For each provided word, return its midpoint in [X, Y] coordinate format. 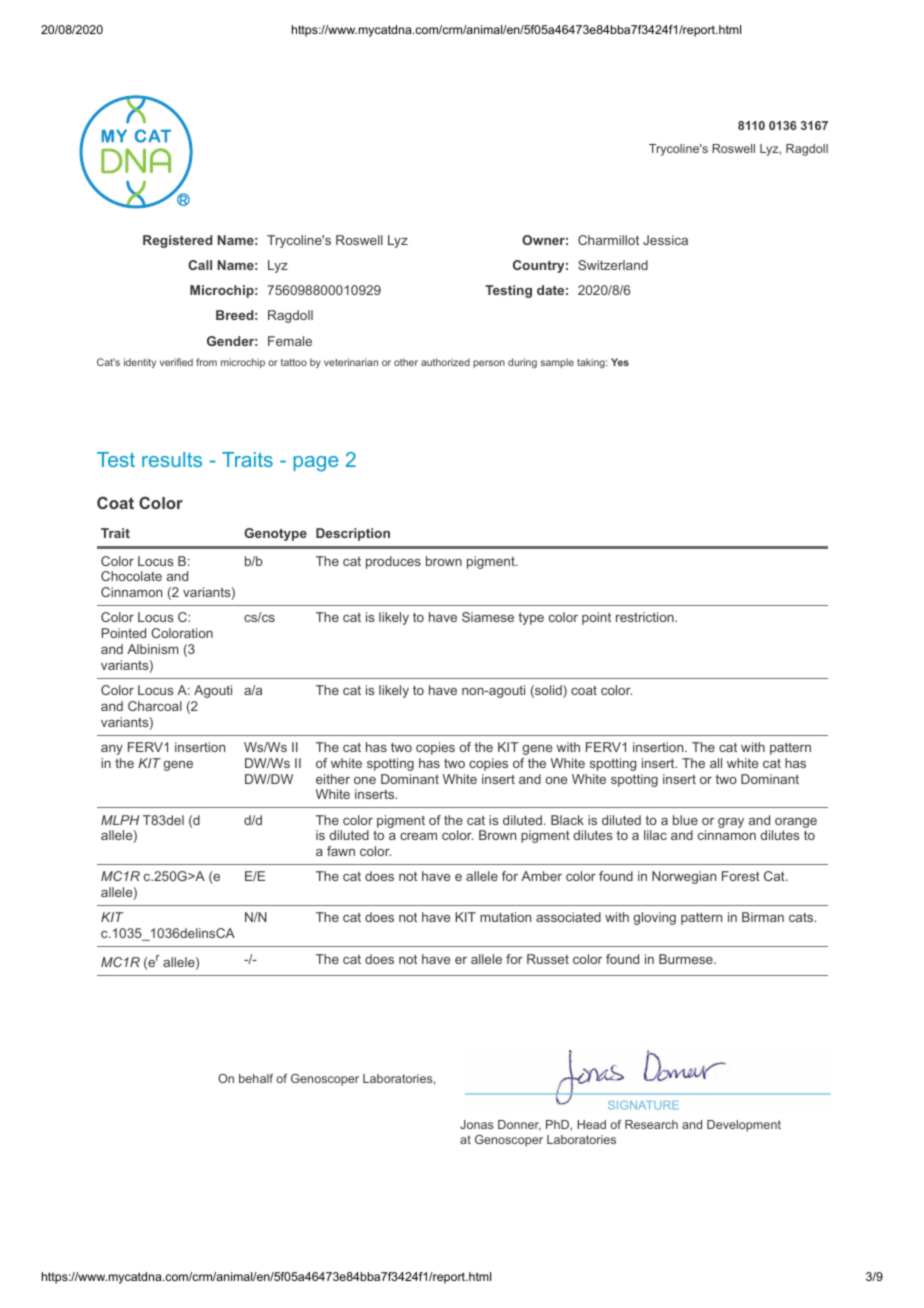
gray [731, 823]
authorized [445, 362]
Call [200, 265]
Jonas [477, 1124]
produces [393, 562]
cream [418, 836]
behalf [256, 1078]
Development [744, 1126]
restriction [646, 617]
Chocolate [131, 576]
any [112, 750]
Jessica [665, 240]
